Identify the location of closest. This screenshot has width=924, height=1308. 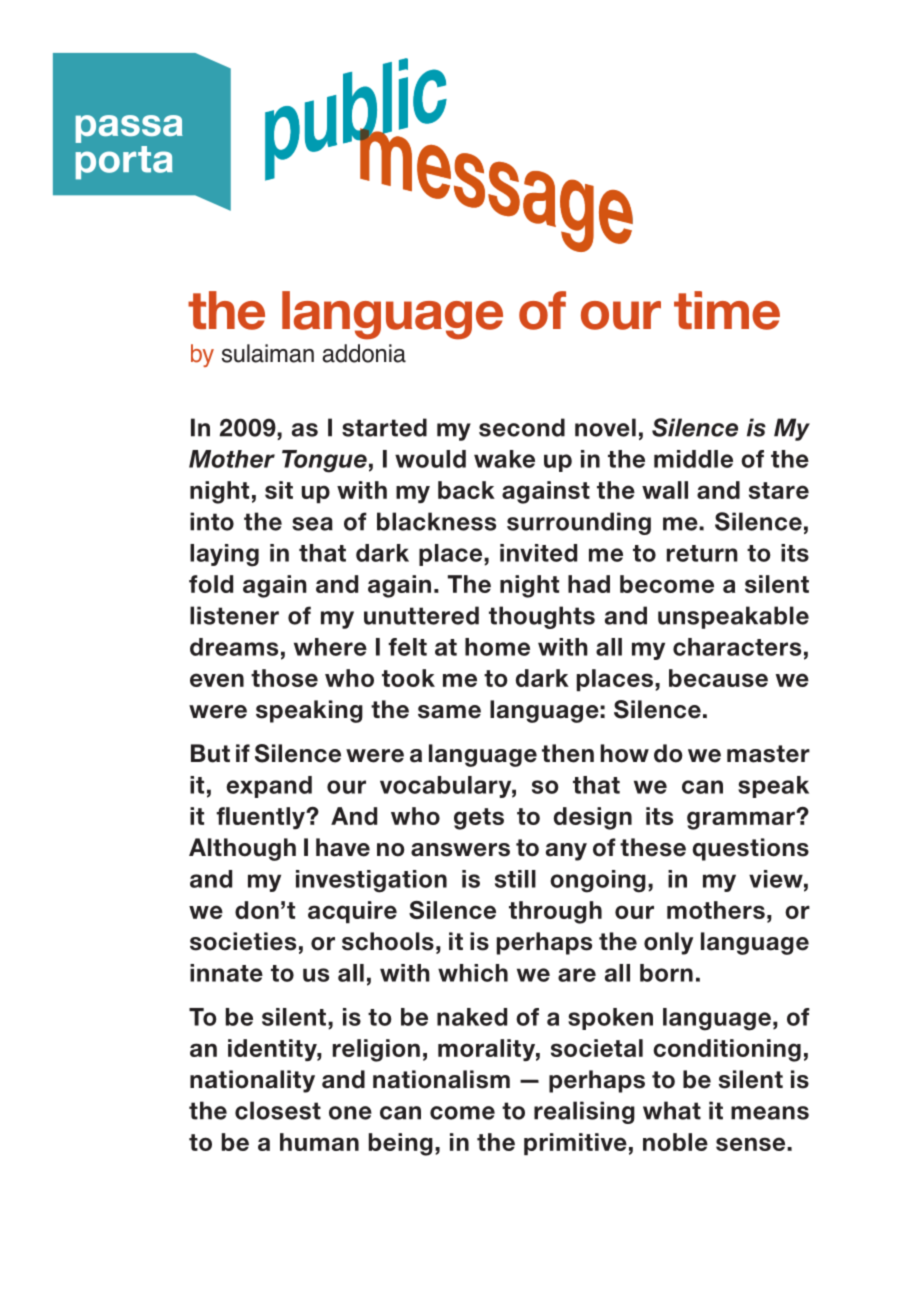
(278, 1110).
